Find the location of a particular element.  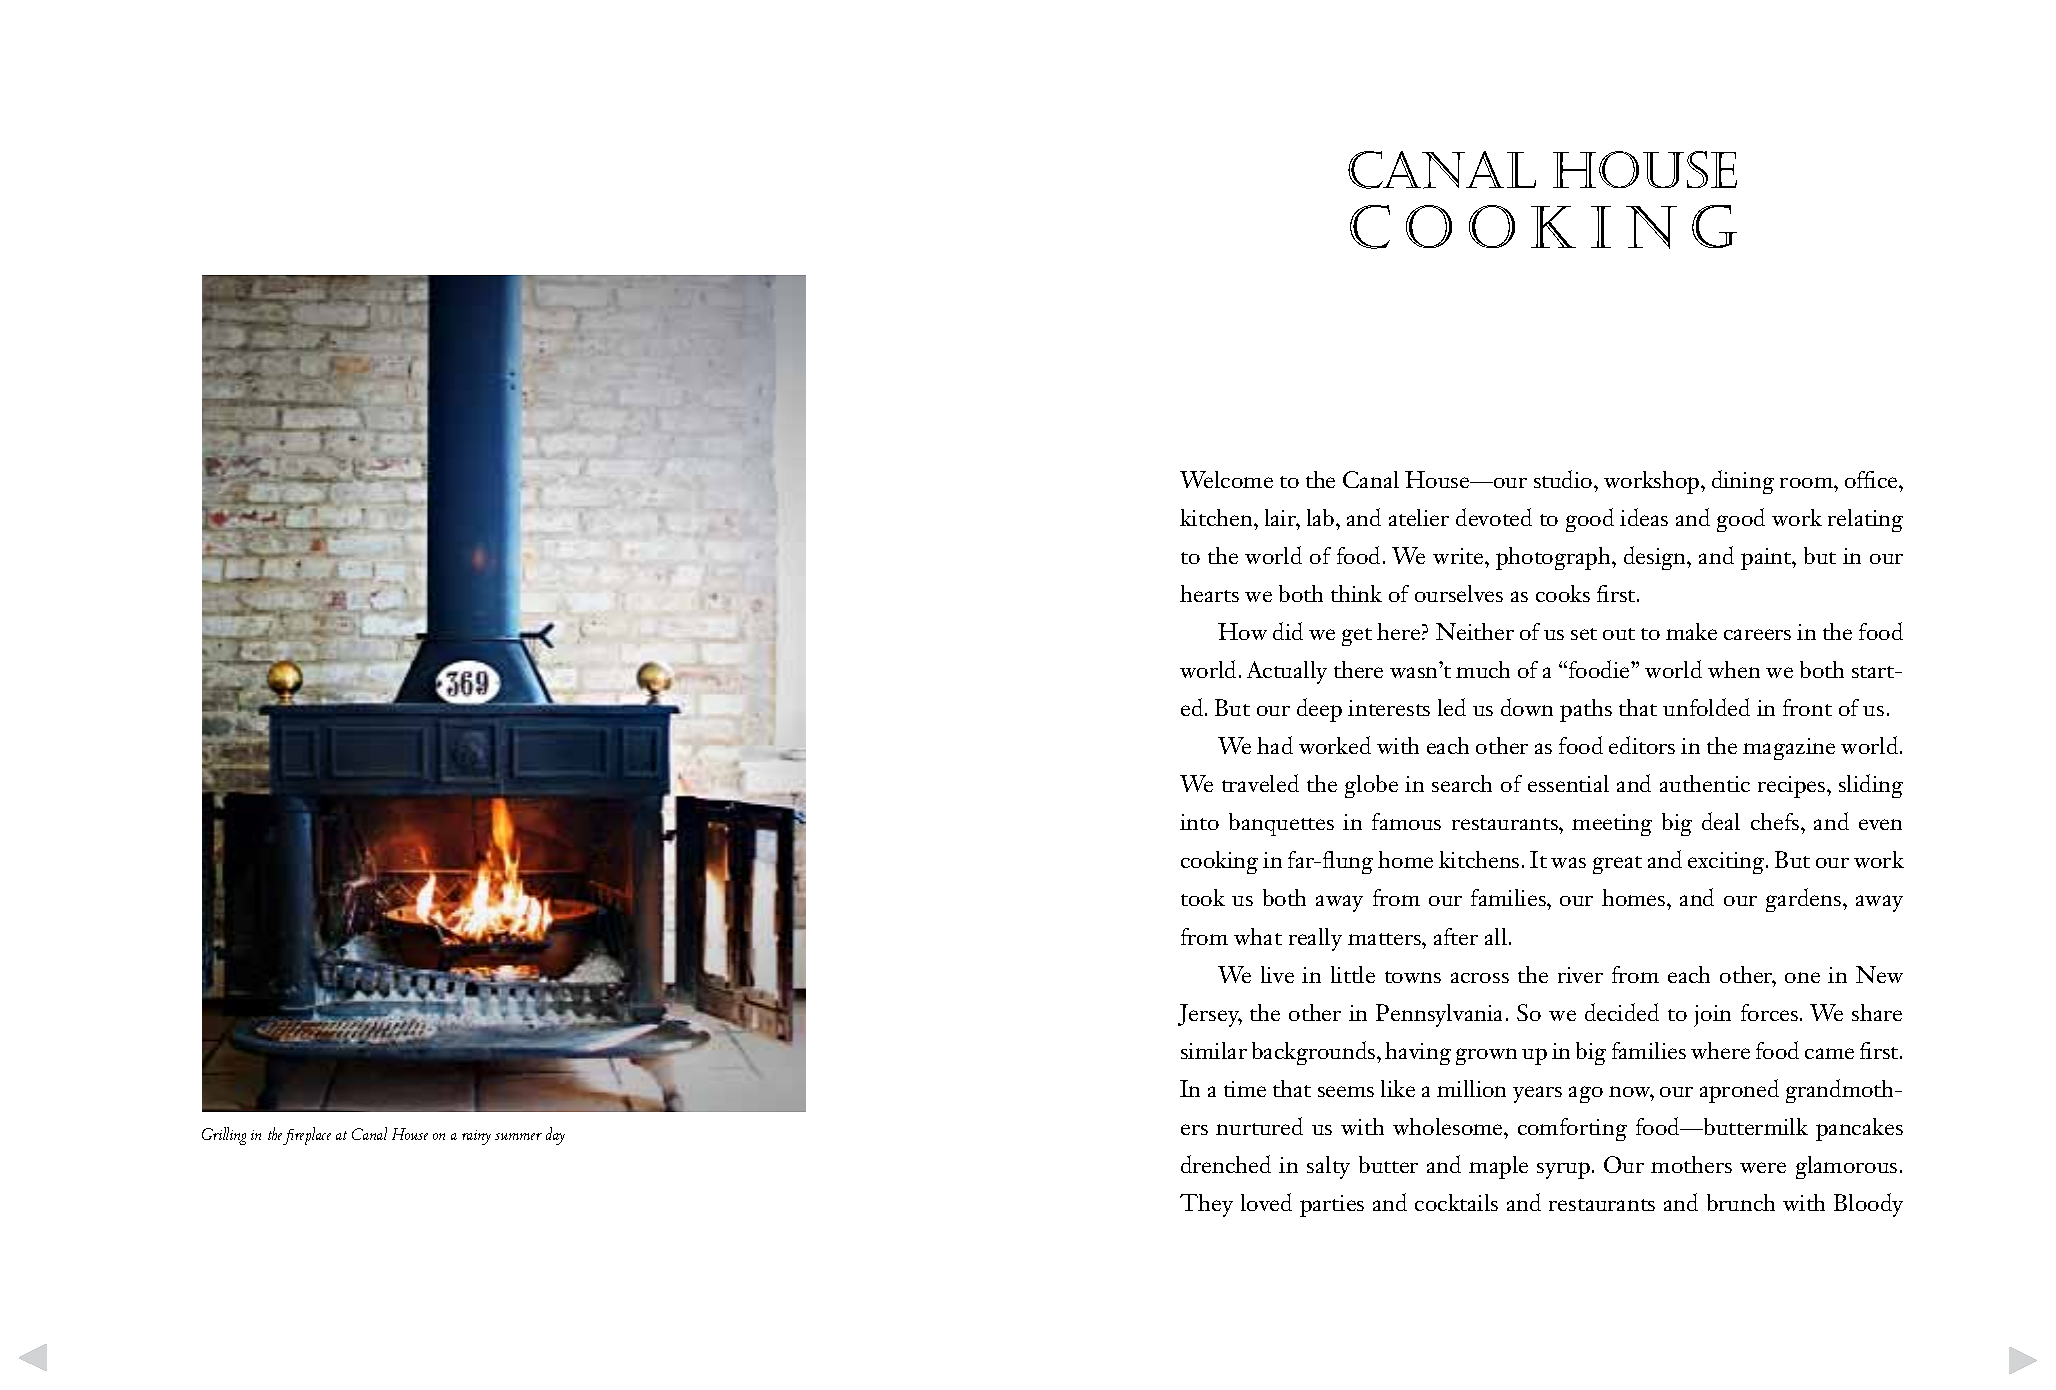

Welcome is located at coordinates (1226, 479).
